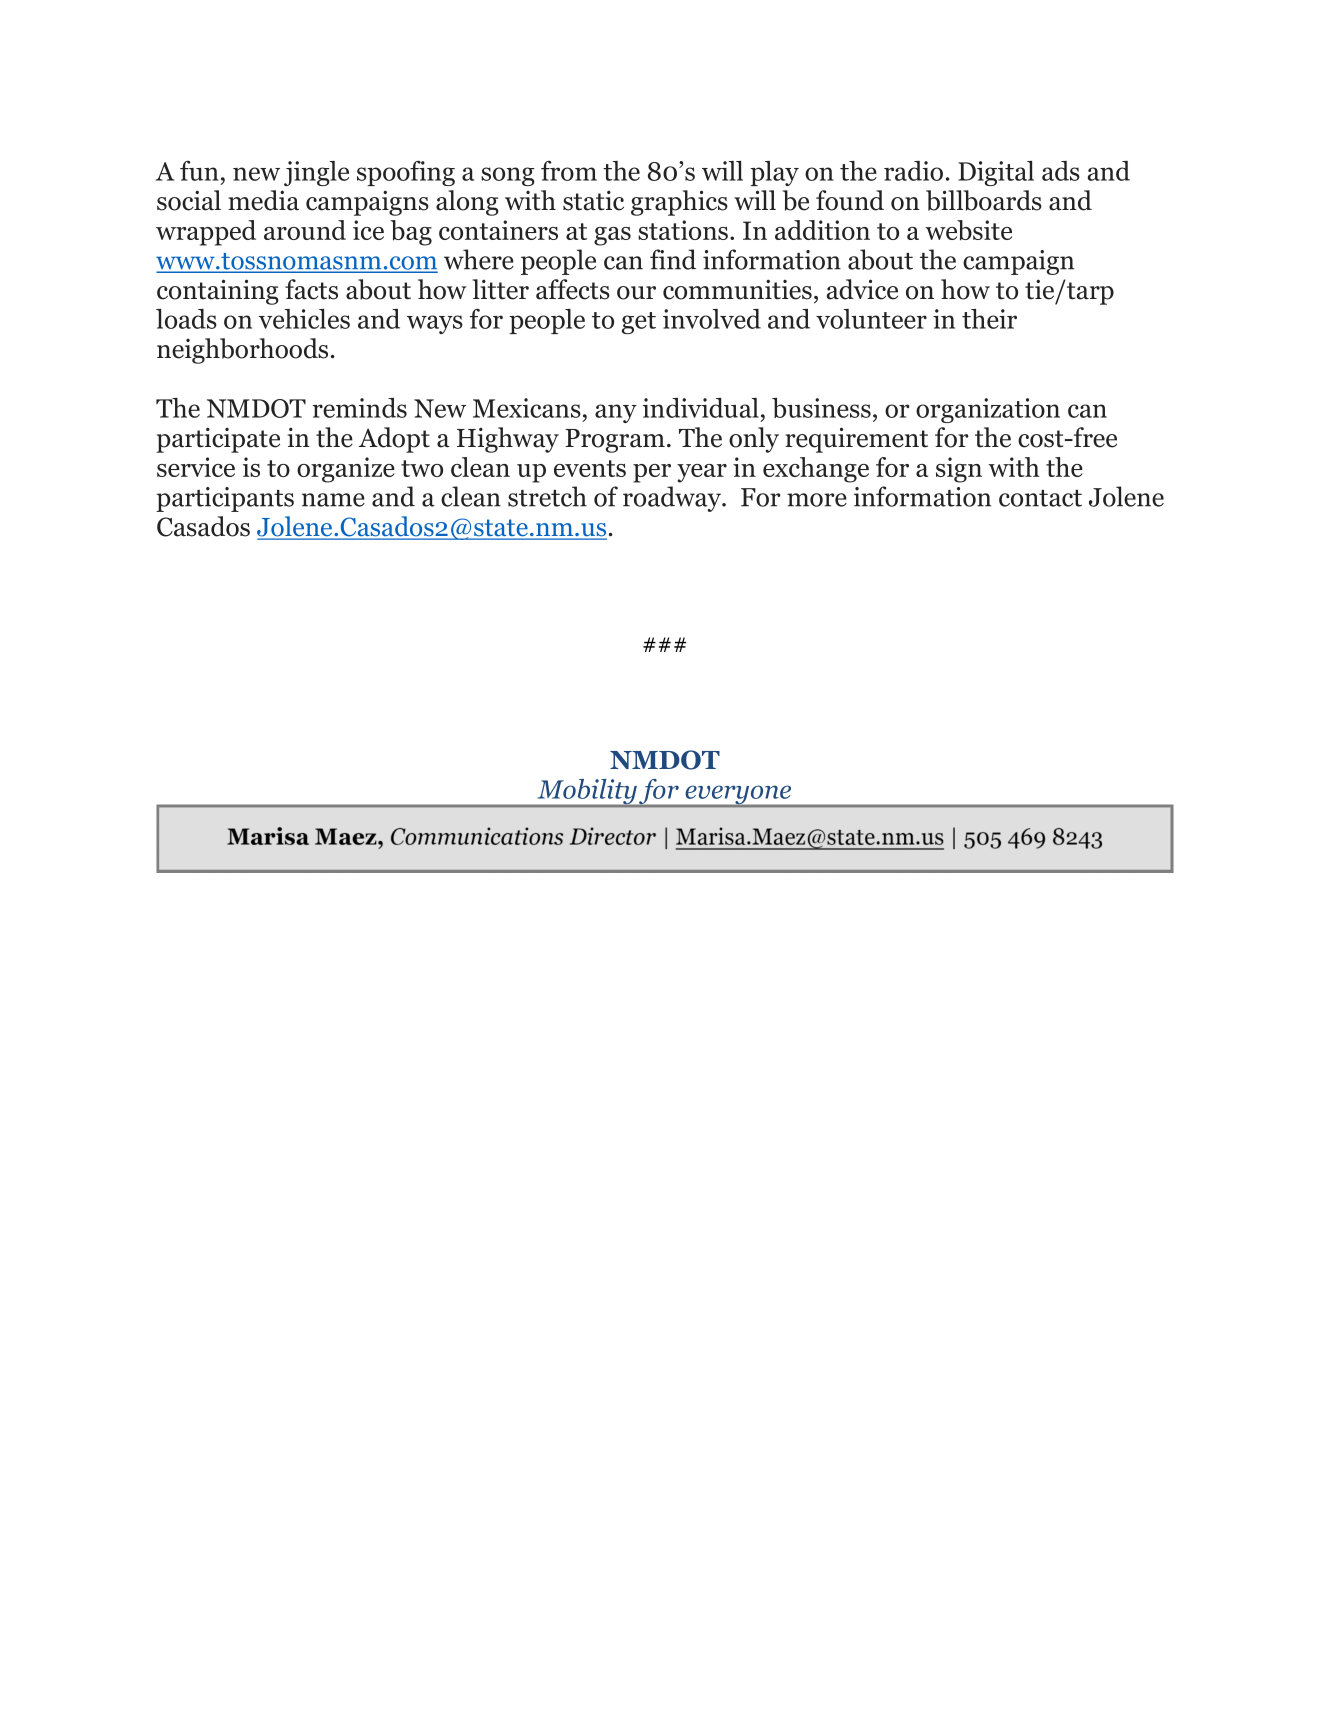 This screenshot has width=1330, height=1722. I want to click on sign, so click(959, 470).
